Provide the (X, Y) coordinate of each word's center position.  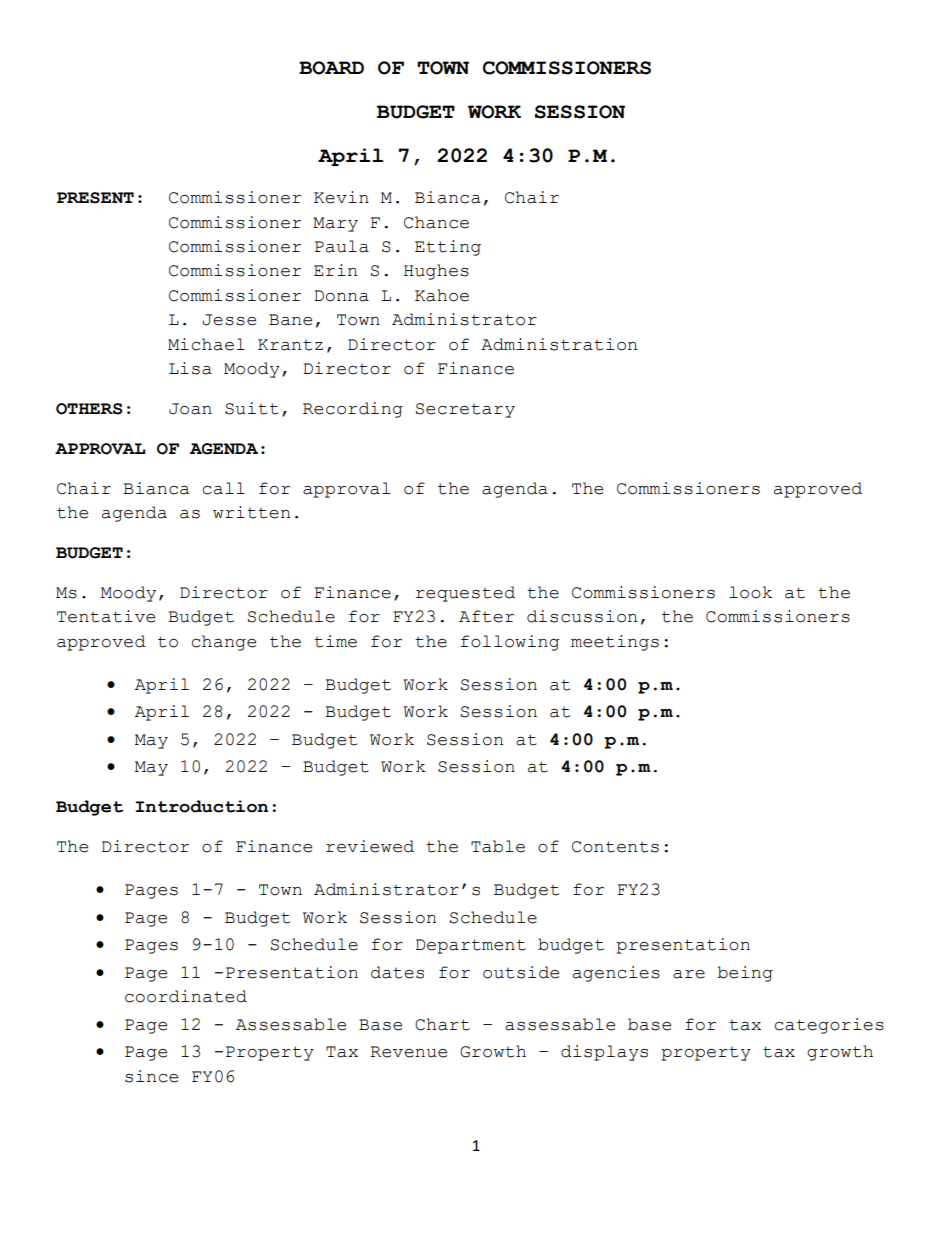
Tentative (106, 616)
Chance (436, 222)
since (151, 1076)
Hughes (436, 272)
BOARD (331, 68)
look (750, 592)
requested (465, 594)
